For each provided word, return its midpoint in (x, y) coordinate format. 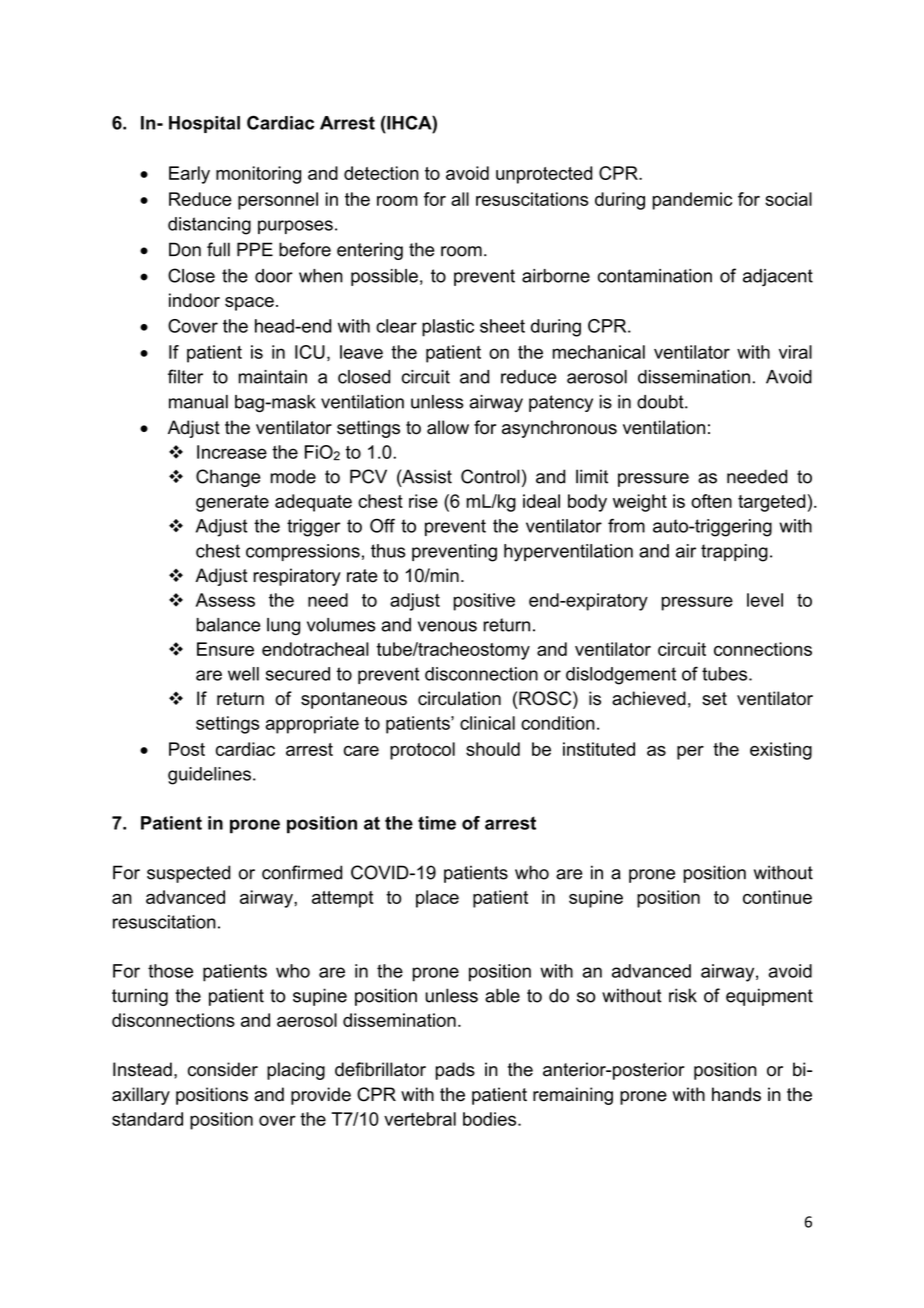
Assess (225, 600)
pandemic (692, 201)
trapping (734, 553)
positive (484, 602)
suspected (188, 874)
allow (448, 427)
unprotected (544, 175)
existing (781, 751)
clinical (487, 723)
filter (185, 376)
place (437, 899)
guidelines (209, 776)
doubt (661, 402)
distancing (209, 226)
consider (223, 1069)
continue (777, 897)
